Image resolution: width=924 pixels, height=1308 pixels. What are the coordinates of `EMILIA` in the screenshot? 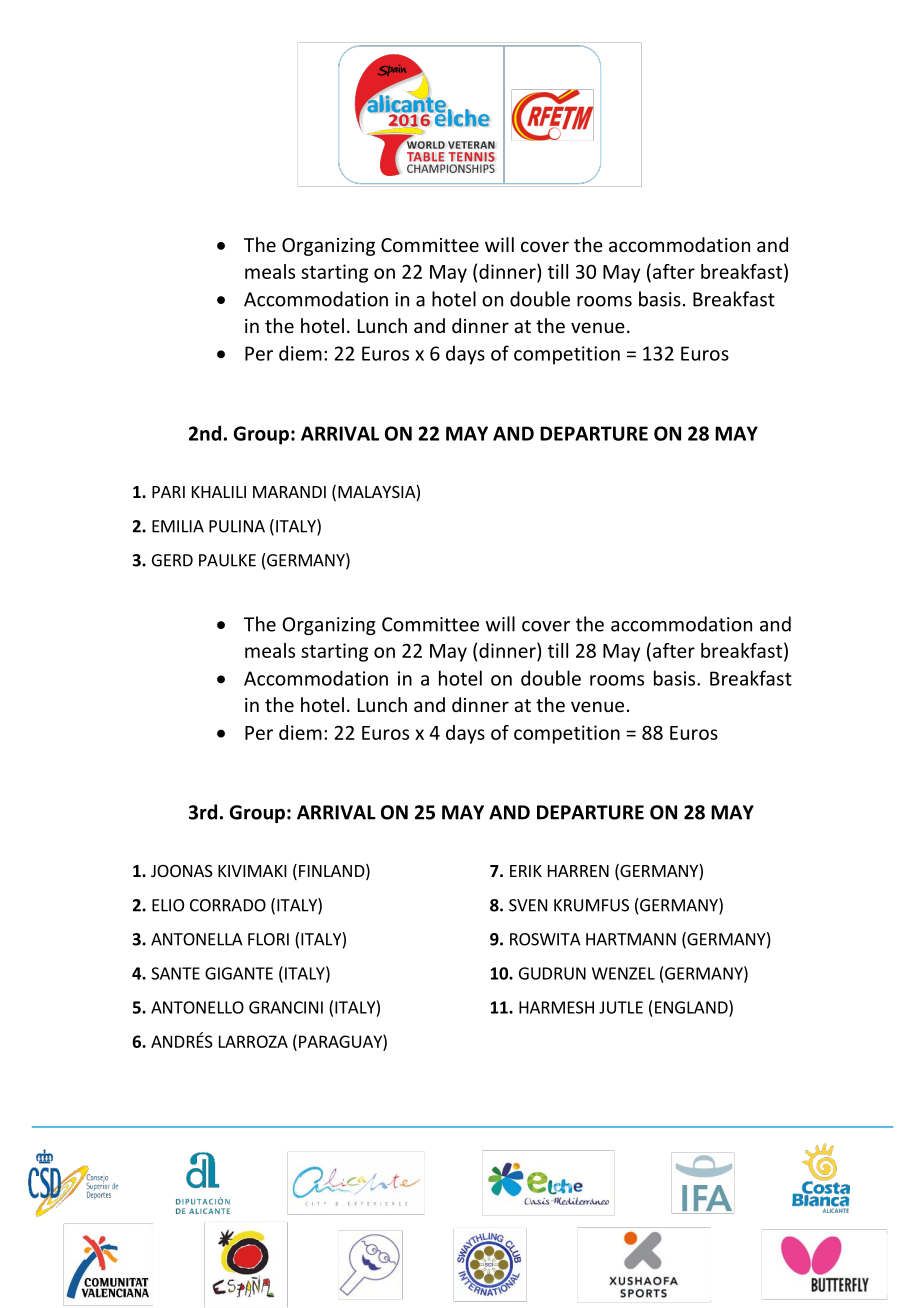 It's located at (178, 526).
